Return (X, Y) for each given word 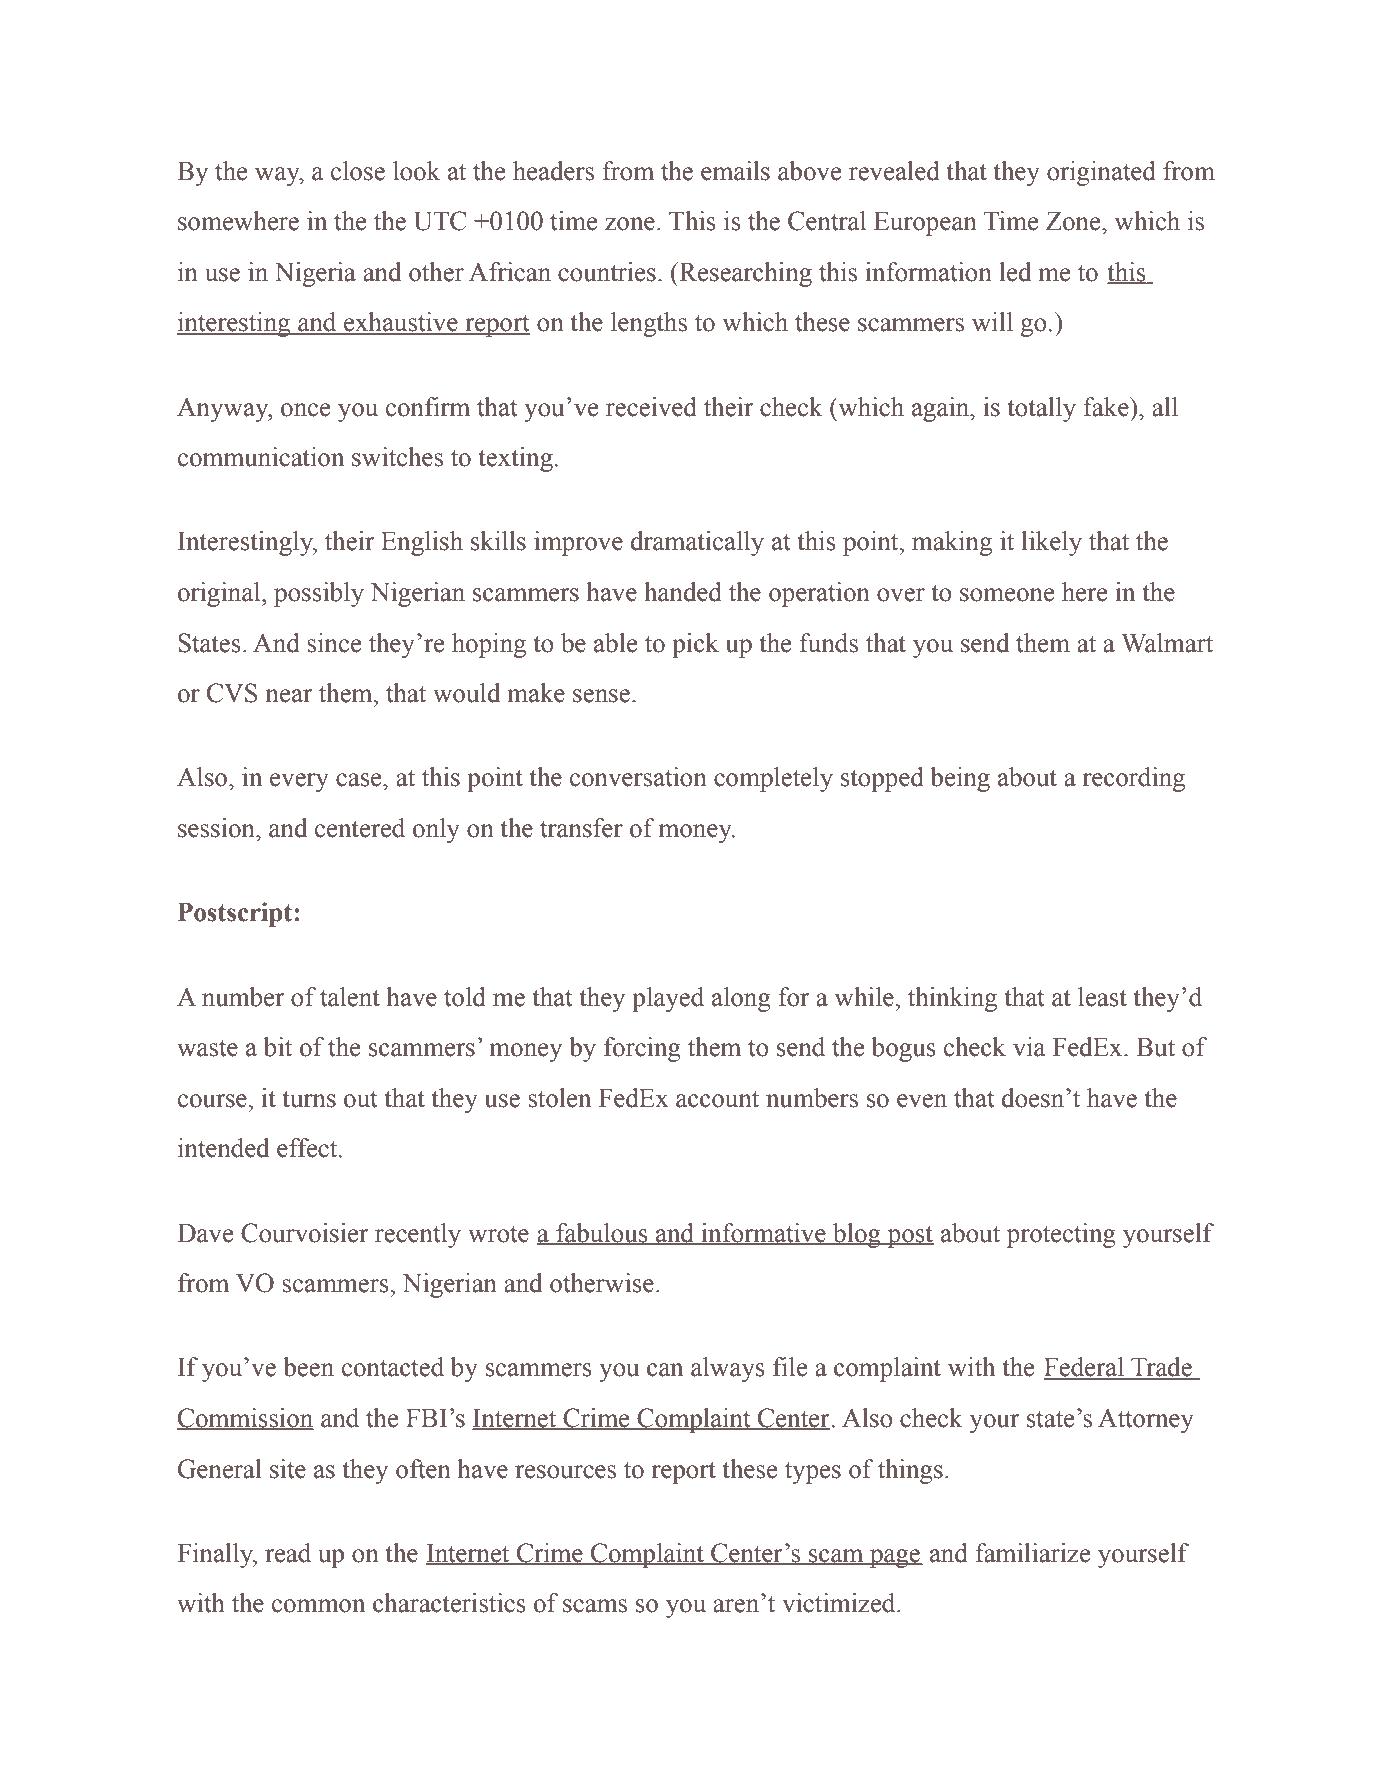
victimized (840, 1603)
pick (695, 645)
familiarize (1033, 1553)
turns (309, 1099)
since (334, 643)
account (717, 1099)
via (1029, 1047)
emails (735, 171)
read (288, 1553)
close (358, 171)
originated (1101, 173)
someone (1007, 595)
